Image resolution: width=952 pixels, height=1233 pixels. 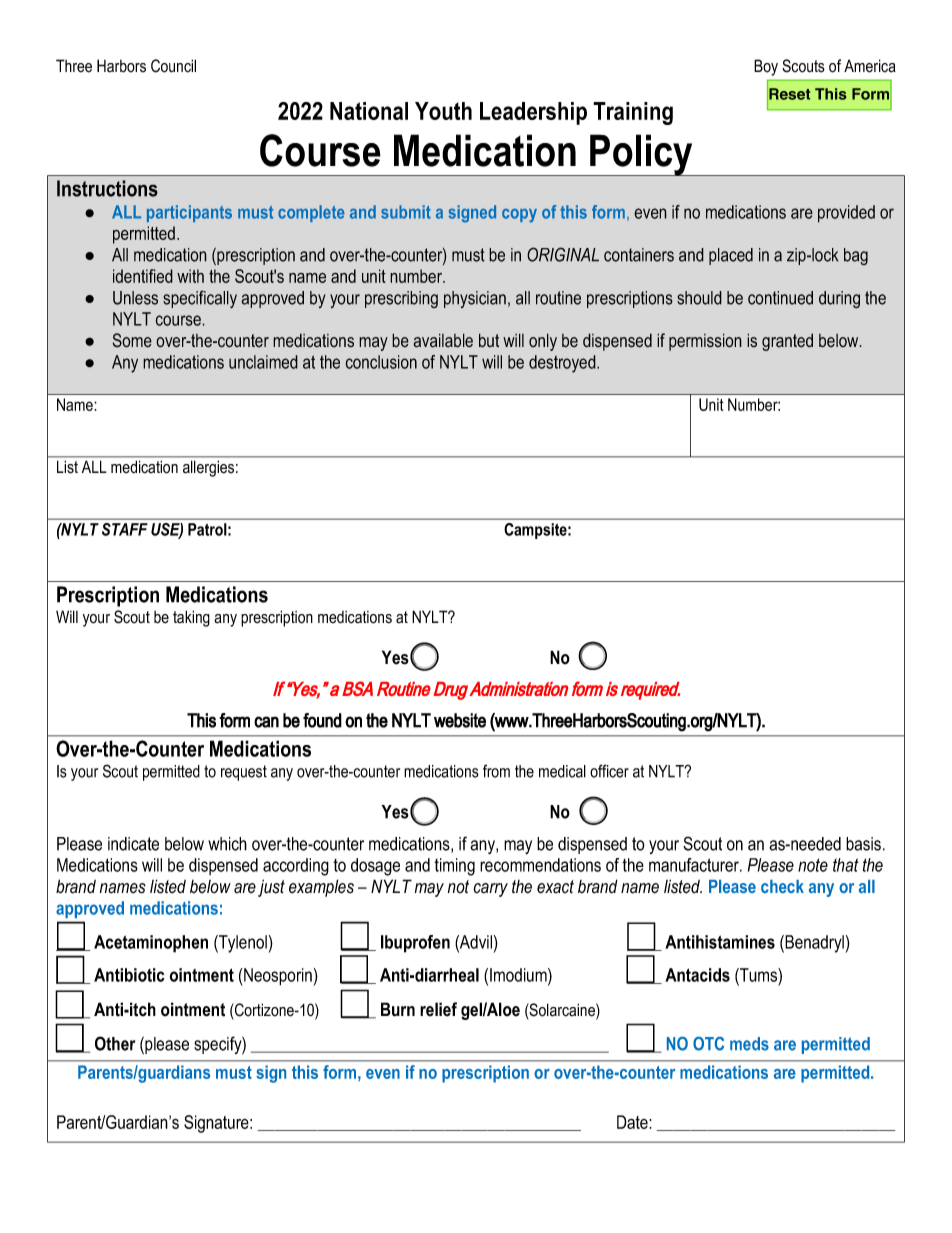 I want to click on Other, so click(x=115, y=1043).
